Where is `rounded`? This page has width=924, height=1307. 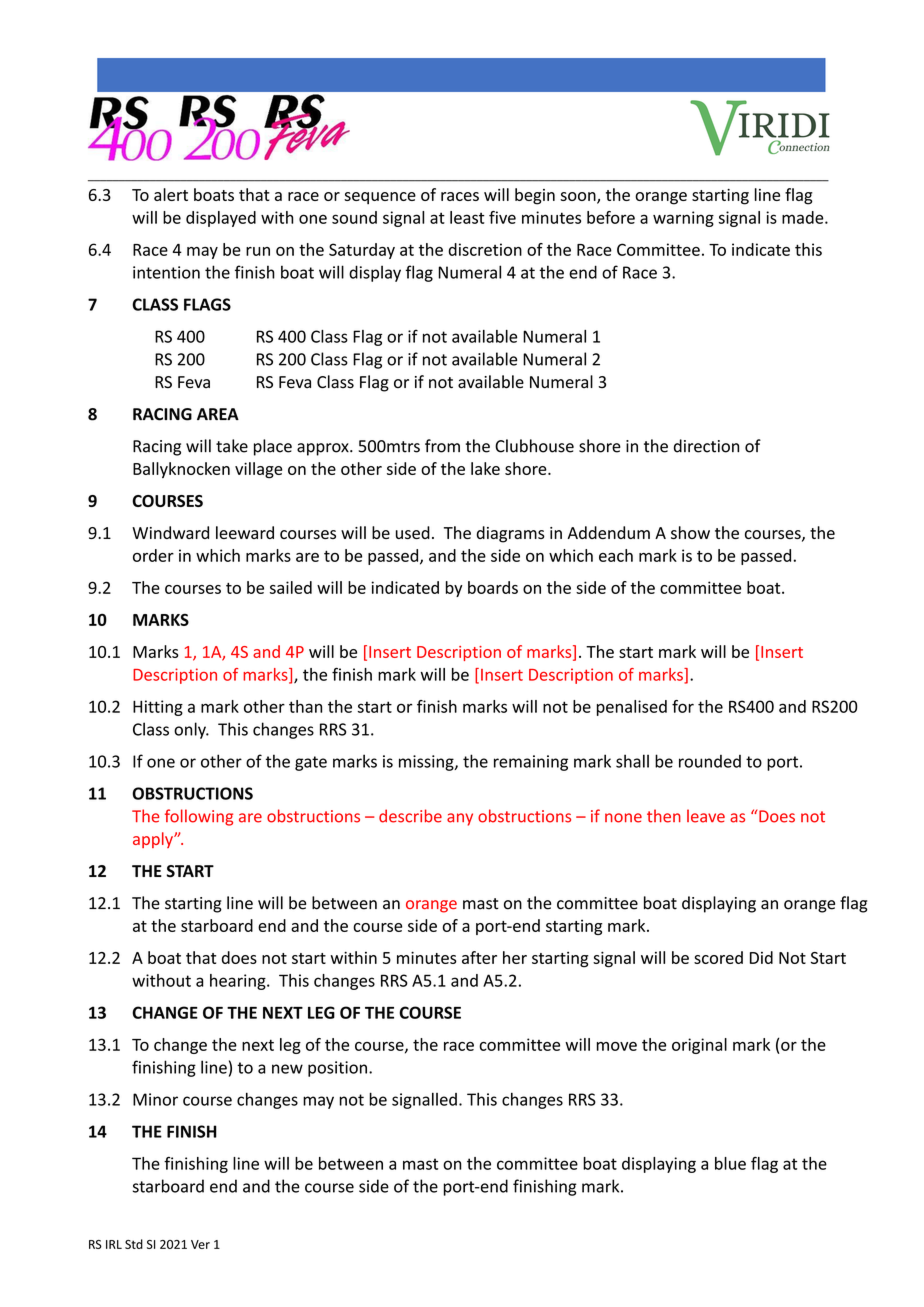 rounded is located at coordinates (710, 761).
